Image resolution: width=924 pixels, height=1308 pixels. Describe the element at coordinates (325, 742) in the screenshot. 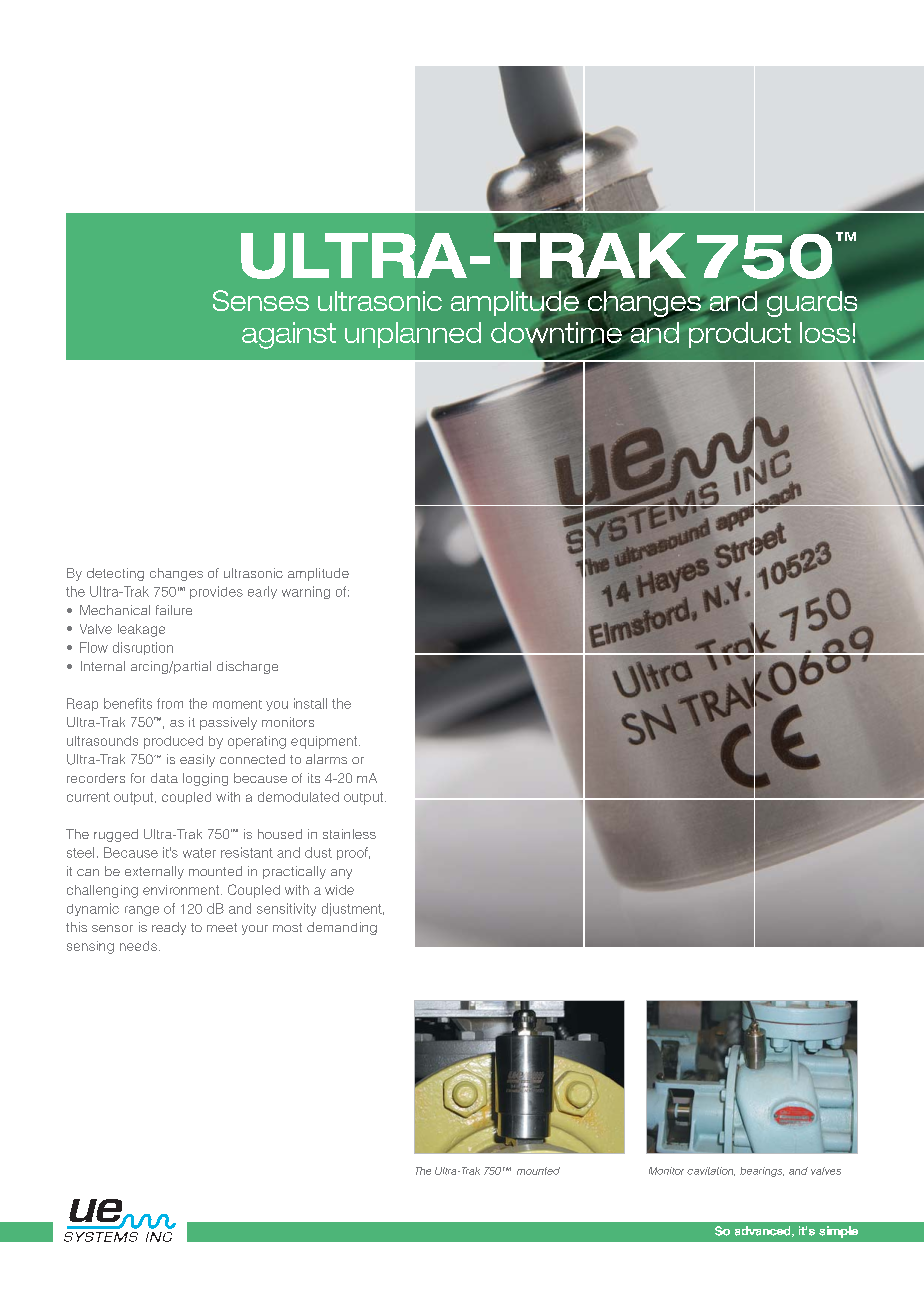

I see `equipment` at that location.
